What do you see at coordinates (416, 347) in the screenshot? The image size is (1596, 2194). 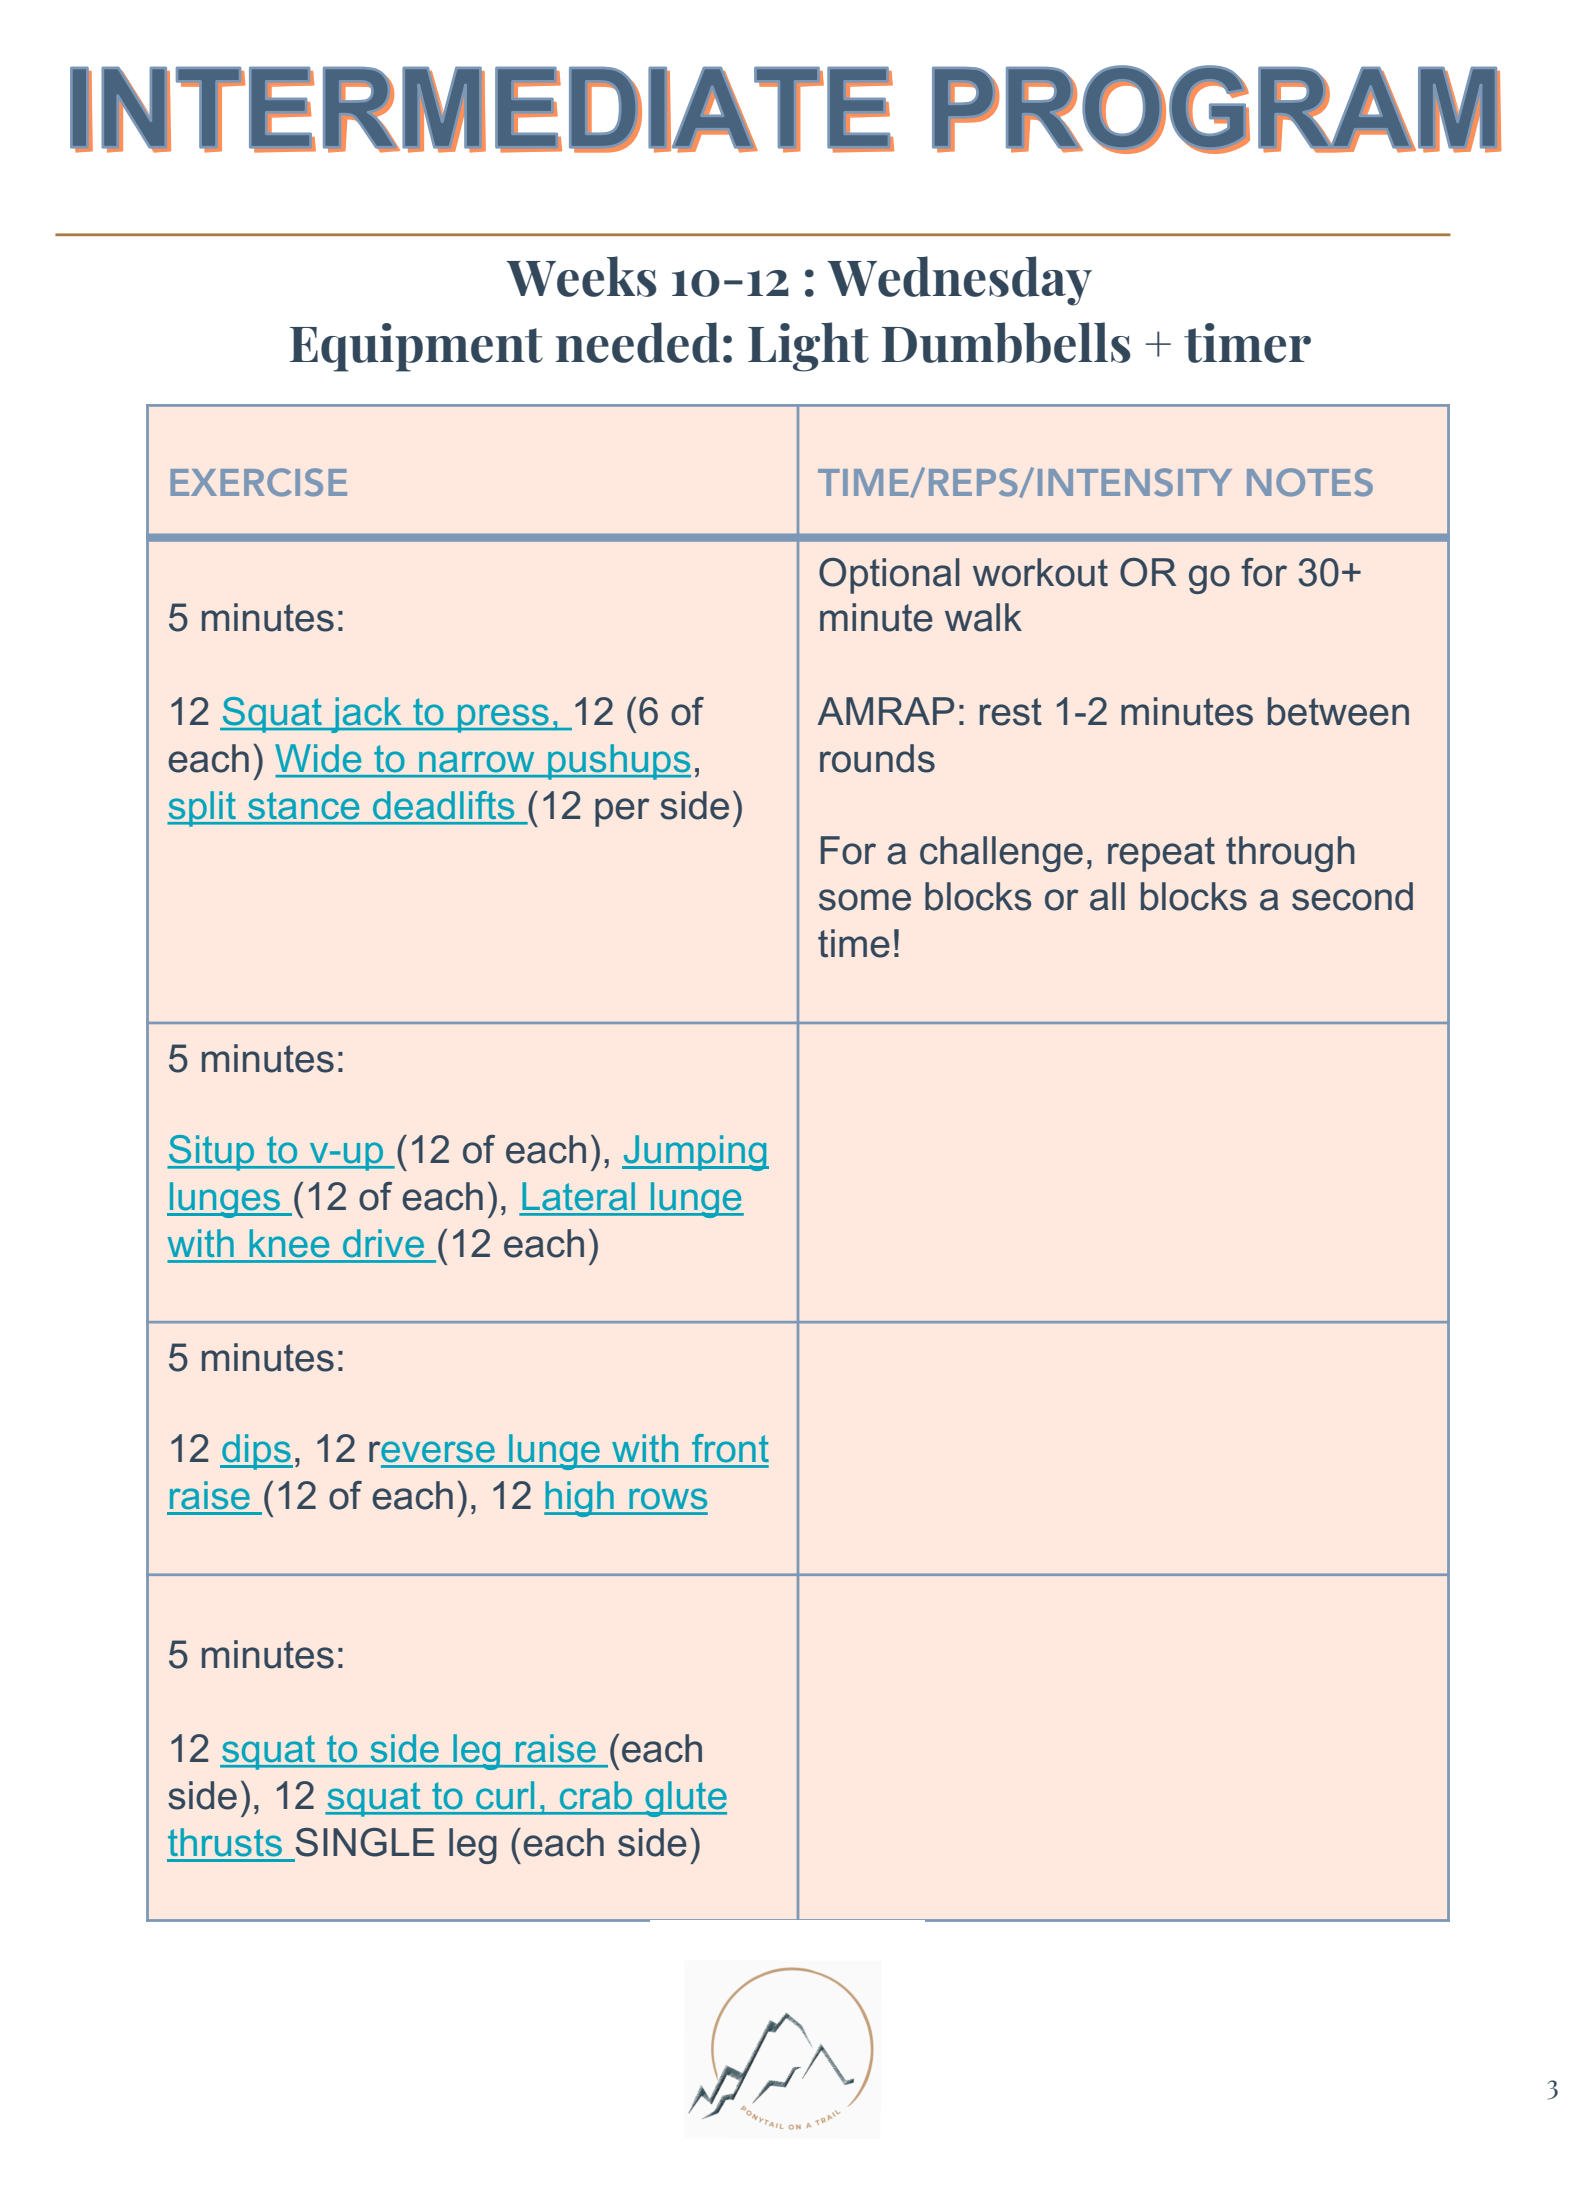 I see `Equipment` at bounding box center [416, 347].
